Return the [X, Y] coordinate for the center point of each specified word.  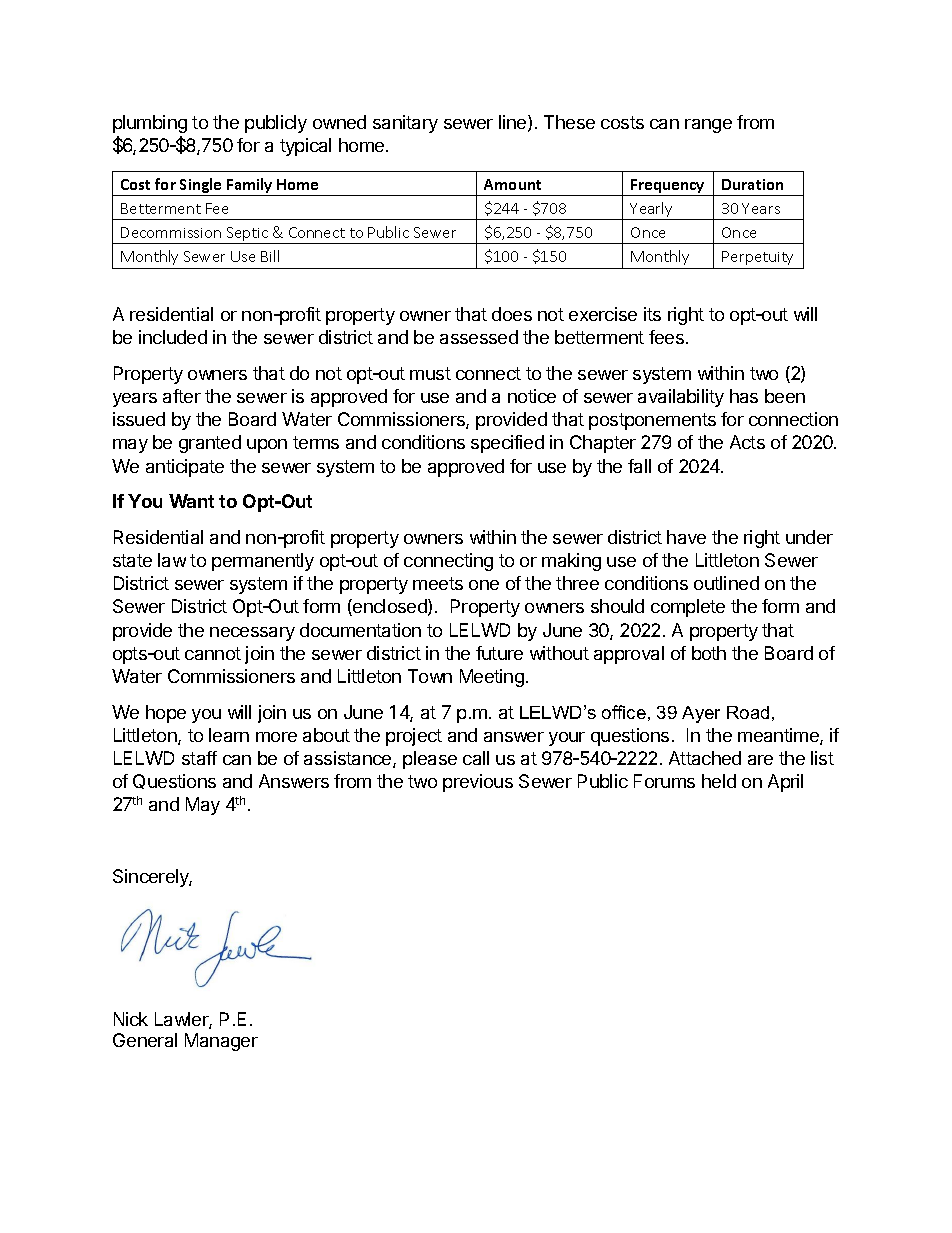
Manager [221, 1042]
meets [438, 583]
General [145, 1040]
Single [201, 187]
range [708, 126]
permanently [263, 562]
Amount [512, 184]
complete [688, 608]
